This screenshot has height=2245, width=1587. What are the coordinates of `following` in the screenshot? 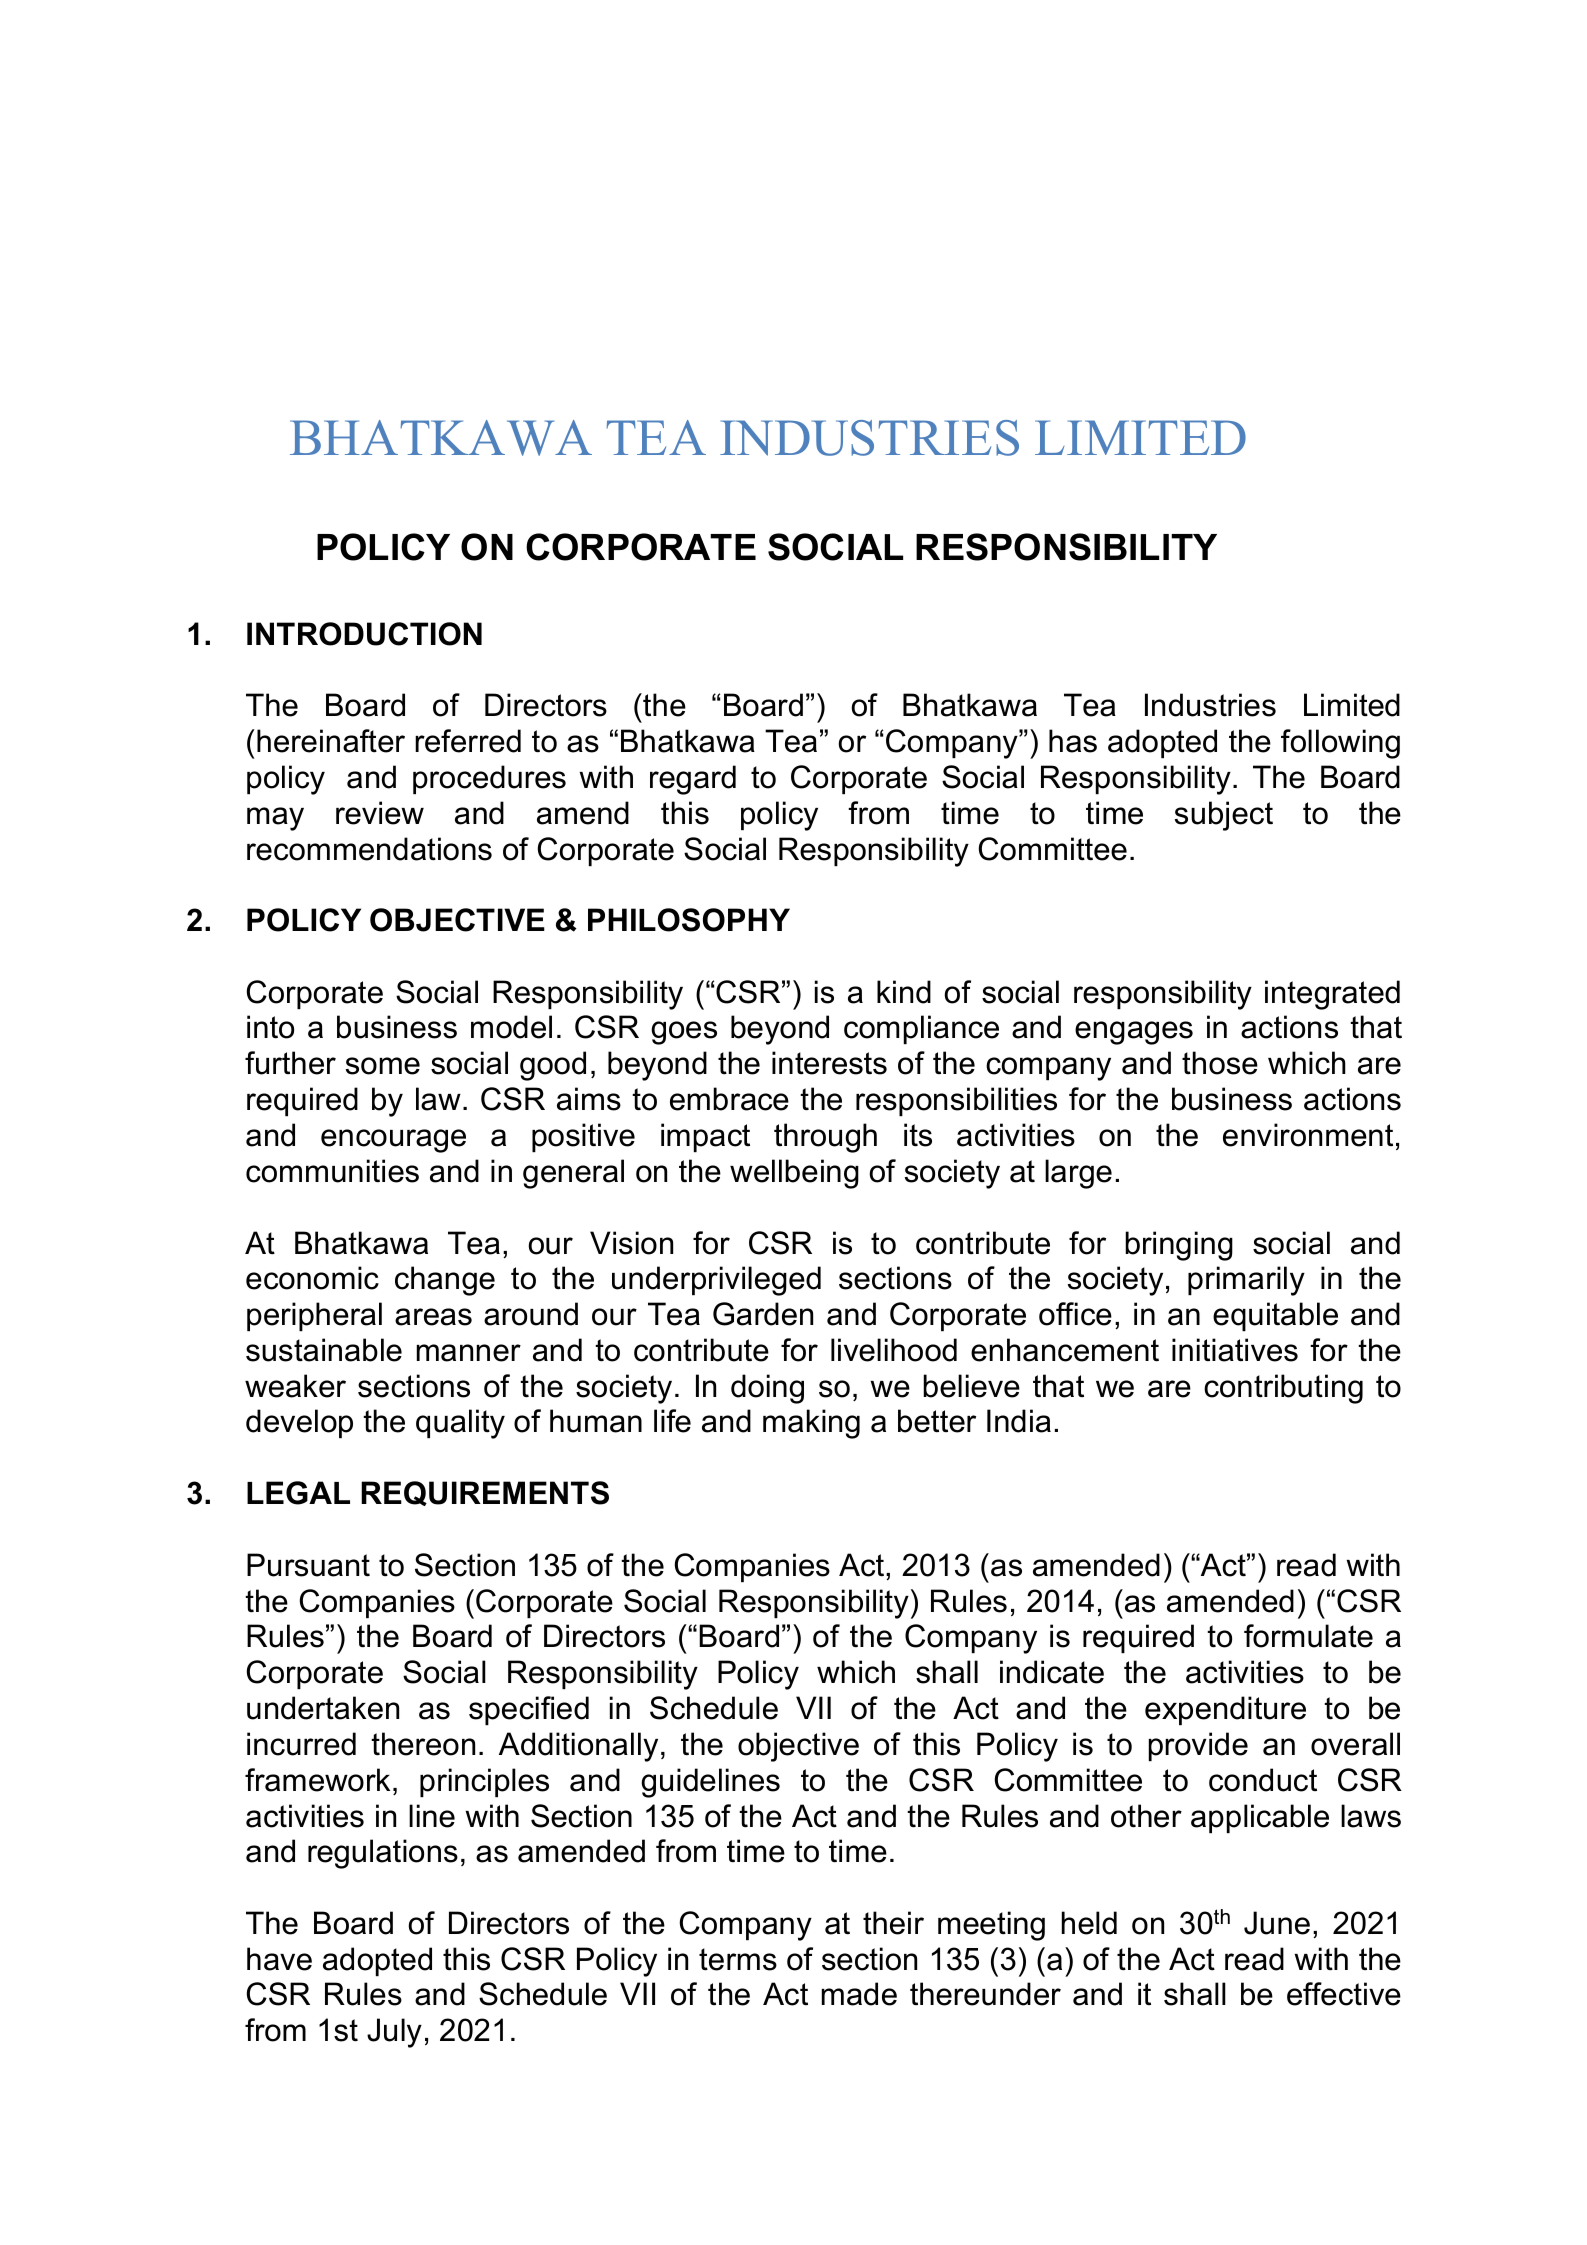 It's located at (1340, 744).
